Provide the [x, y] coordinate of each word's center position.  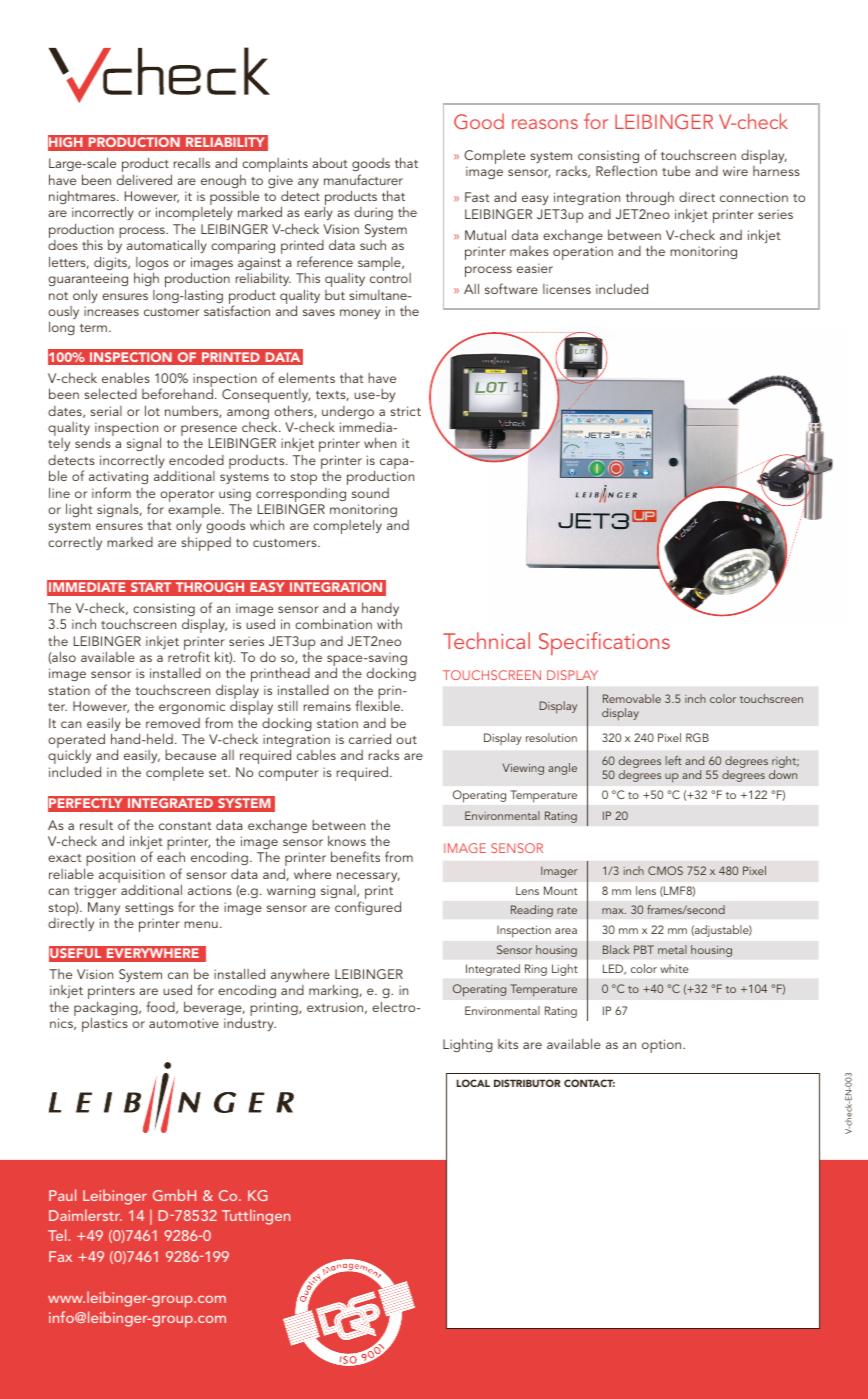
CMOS [665, 870]
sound [370, 493]
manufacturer [363, 179]
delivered [144, 179]
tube [676, 171]
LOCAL [473, 1083]
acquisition [132, 877]
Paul [62, 1195]
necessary [368, 877]
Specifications [604, 643]
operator [187, 497]
